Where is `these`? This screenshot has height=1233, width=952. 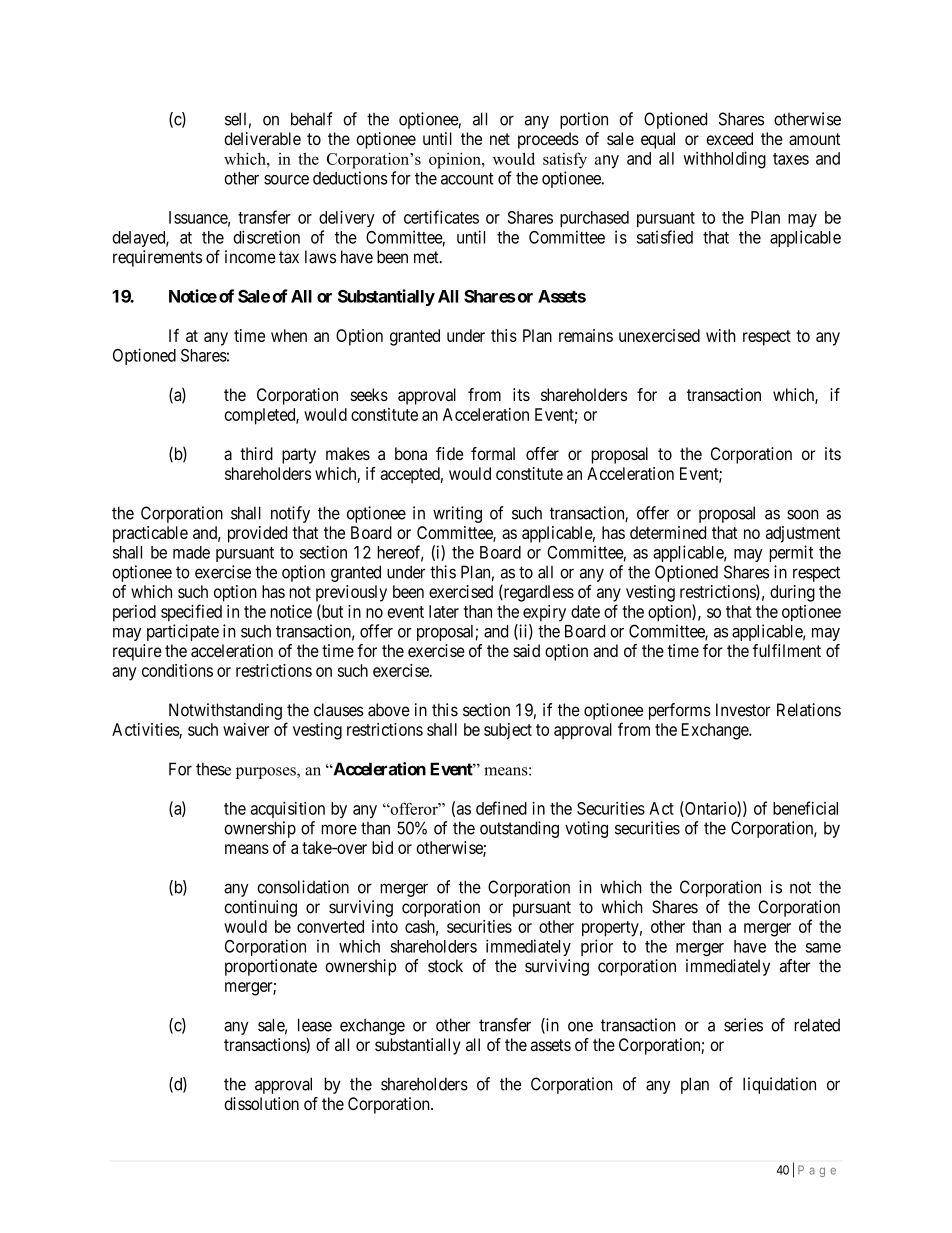
these is located at coordinates (213, 769).
